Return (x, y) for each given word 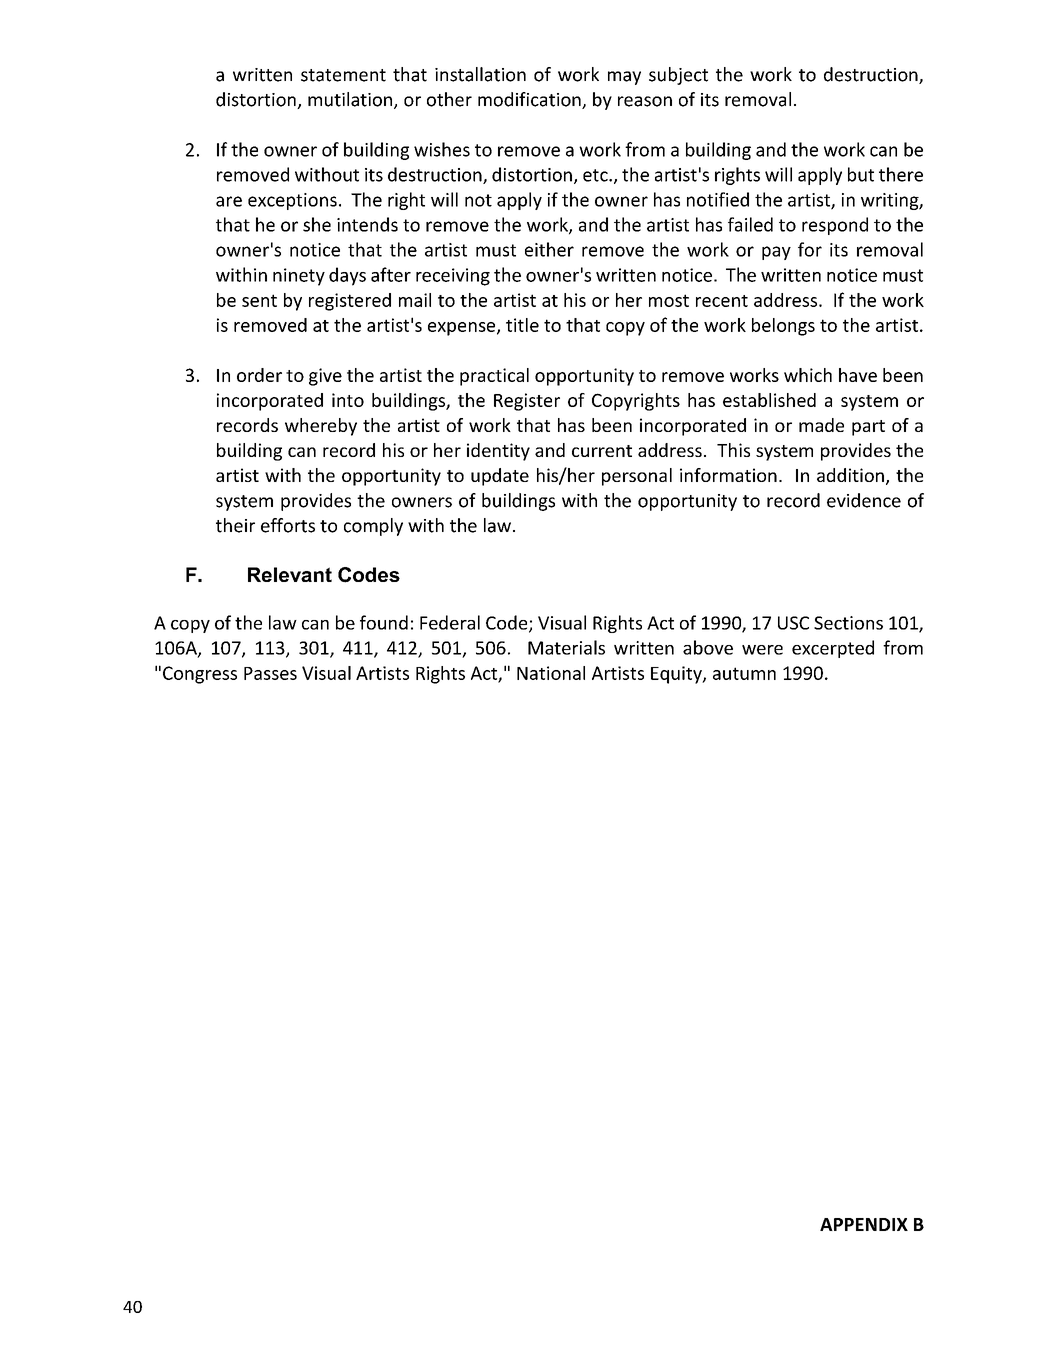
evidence (864, 500)
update (500, 477)
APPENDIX (864, 1224)
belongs (783, 327)
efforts (288, 525)
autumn (744, 673)
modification (530, 100)
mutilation (350, 99)
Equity (677, 675)
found (384, 622)
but (861, 174)
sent (259, 300)
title (522, 325)
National (551, 673)
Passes (270, 673)
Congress (200, 675)
